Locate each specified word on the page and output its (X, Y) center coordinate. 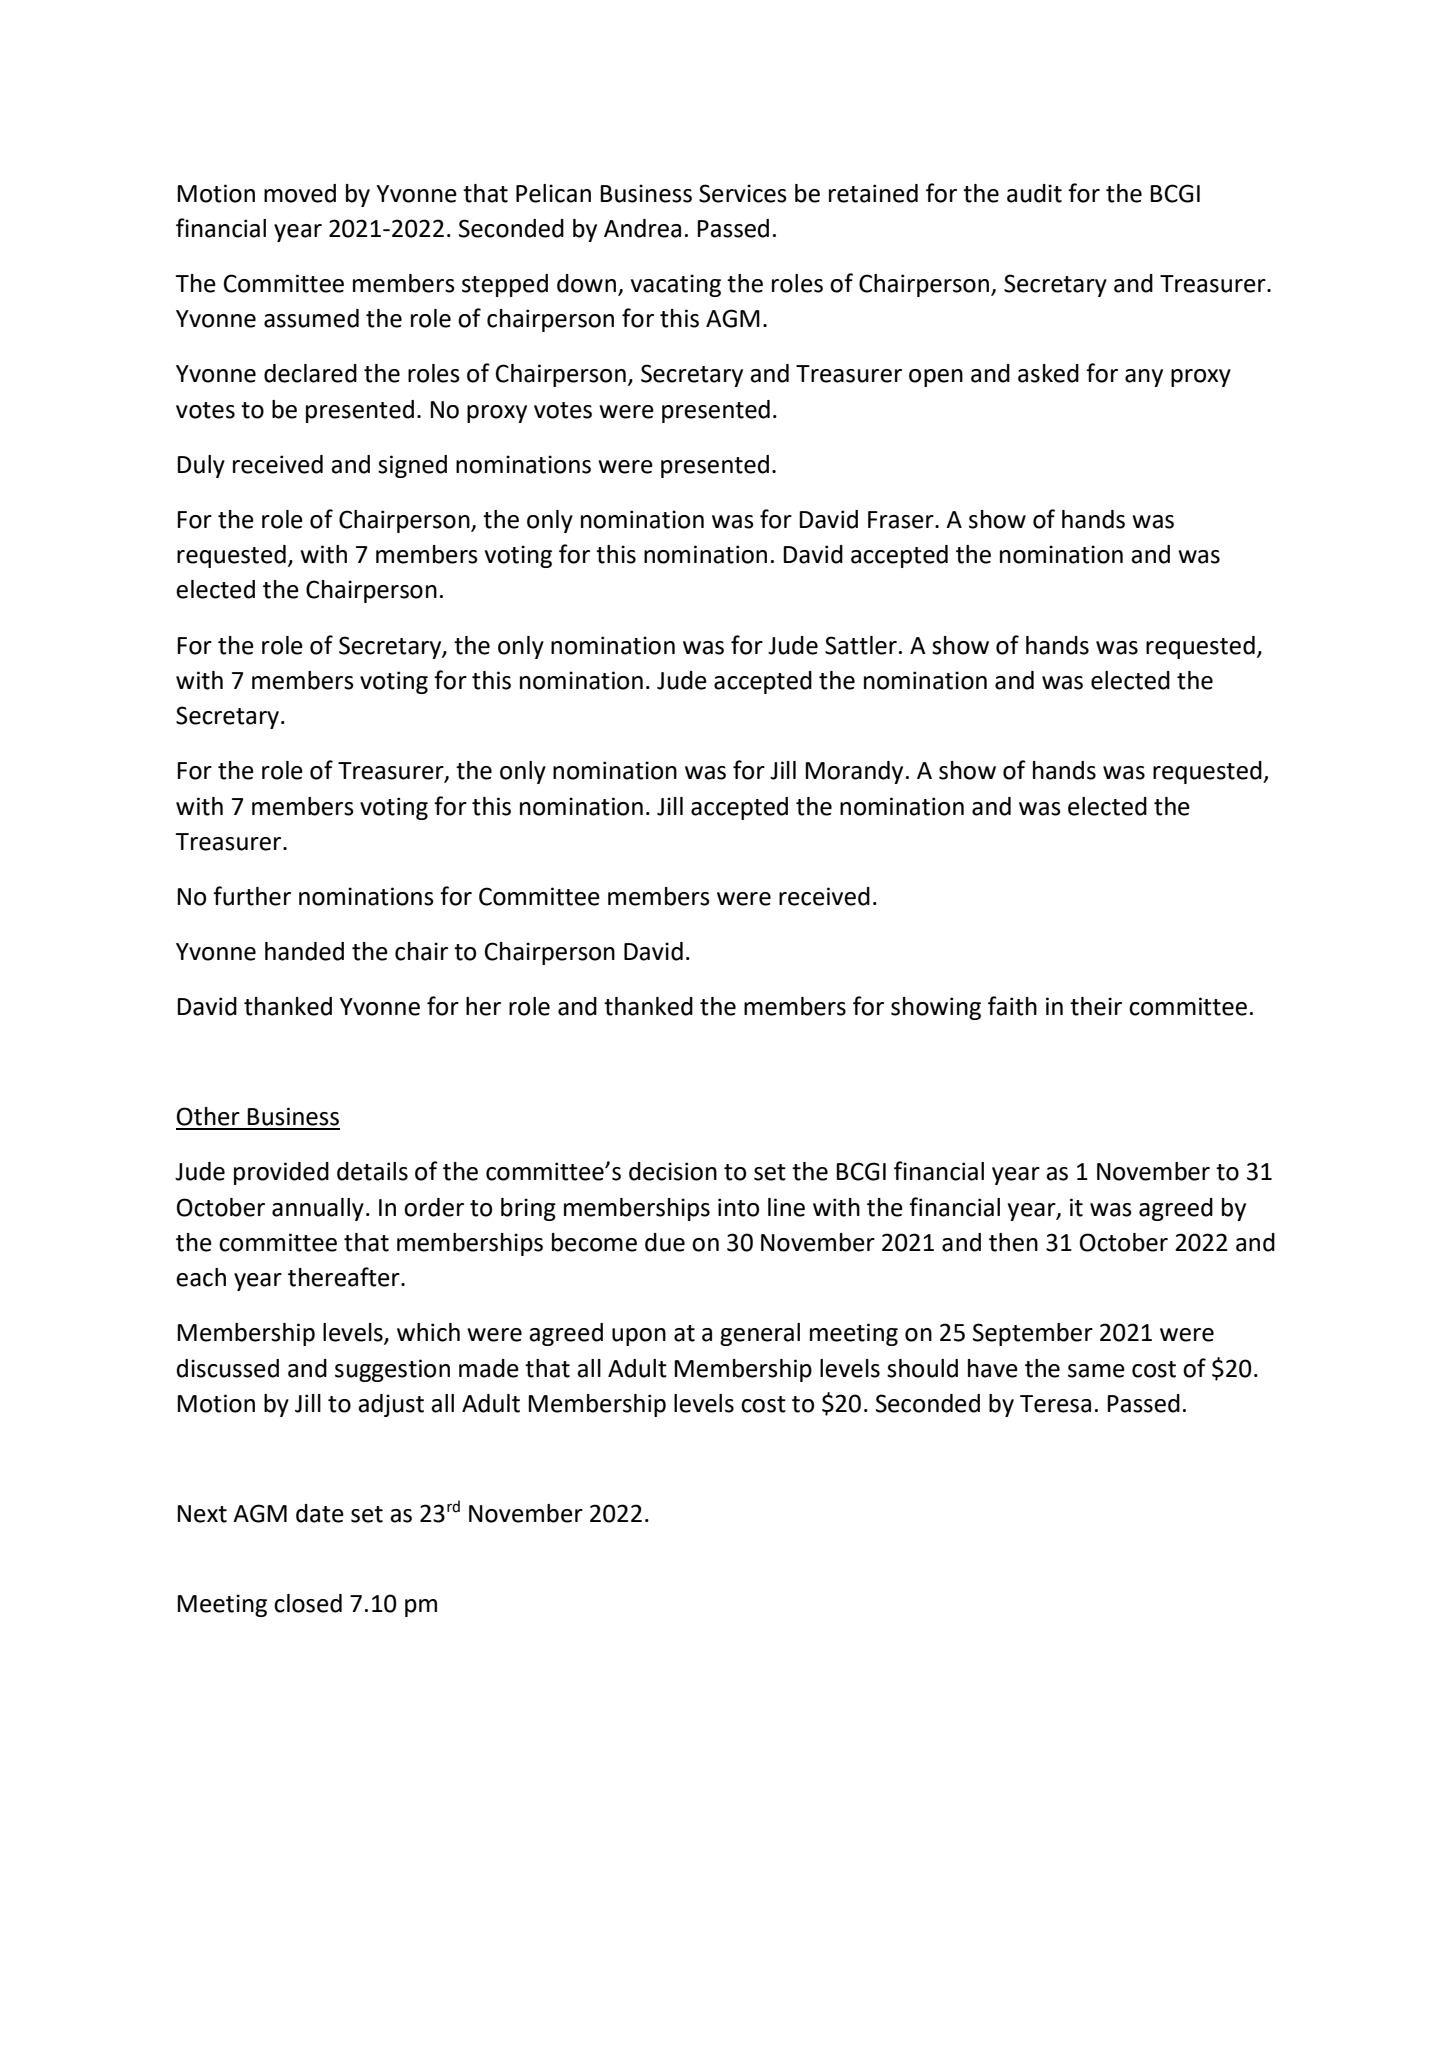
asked (1048, 373)
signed (412, 466)
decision (673, 1171)
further (252, 896)
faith (1012, 1006)
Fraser (902, 520)
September (1033, 1334)
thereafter (345, 1277)
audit (1034, 193)
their (1096, 1006)
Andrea (642, 228)
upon (639, 1337)
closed (308, 1603)
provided (281, 1173)
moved (300, 193)
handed (304, 951)
